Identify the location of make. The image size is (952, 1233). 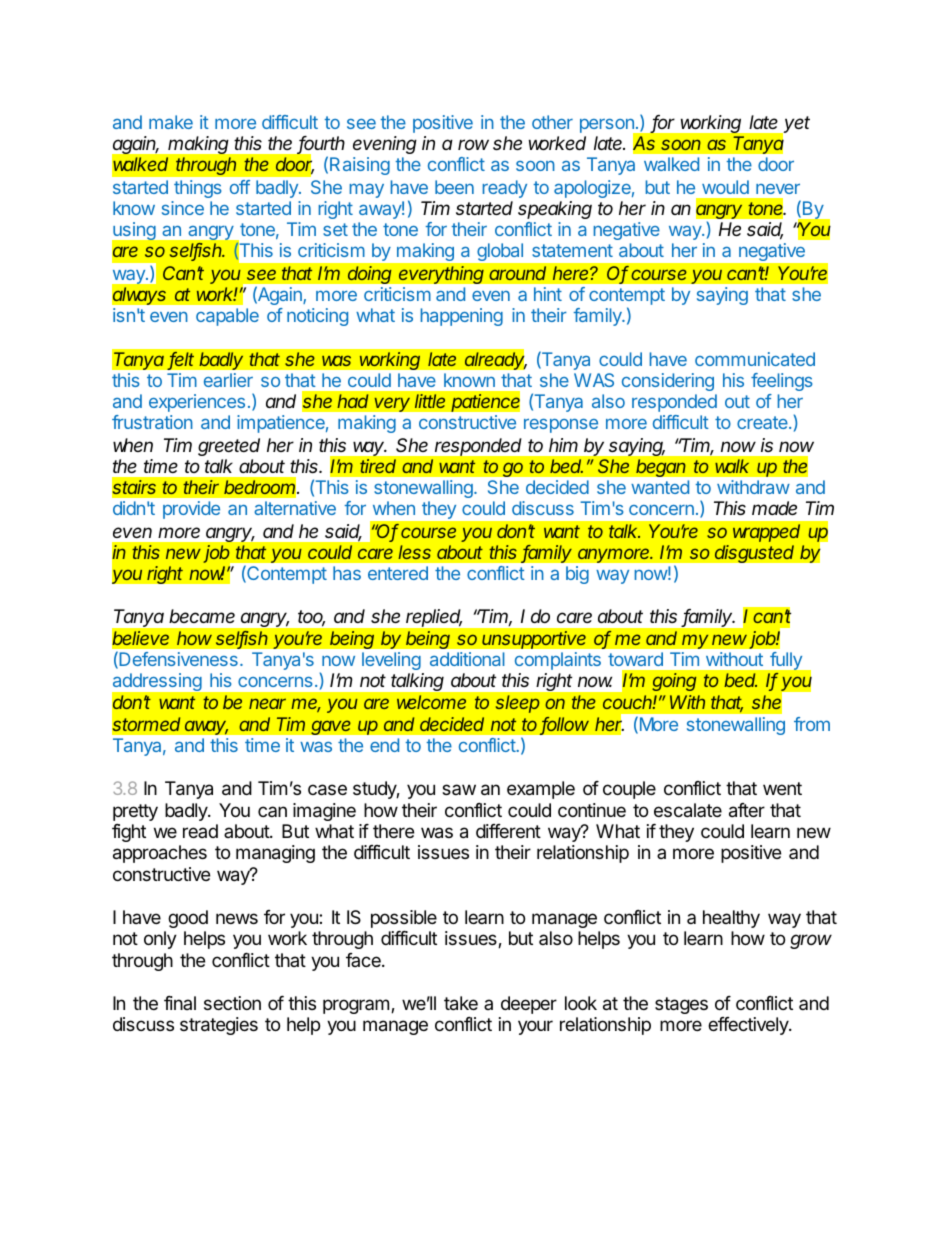
(171, 122).
